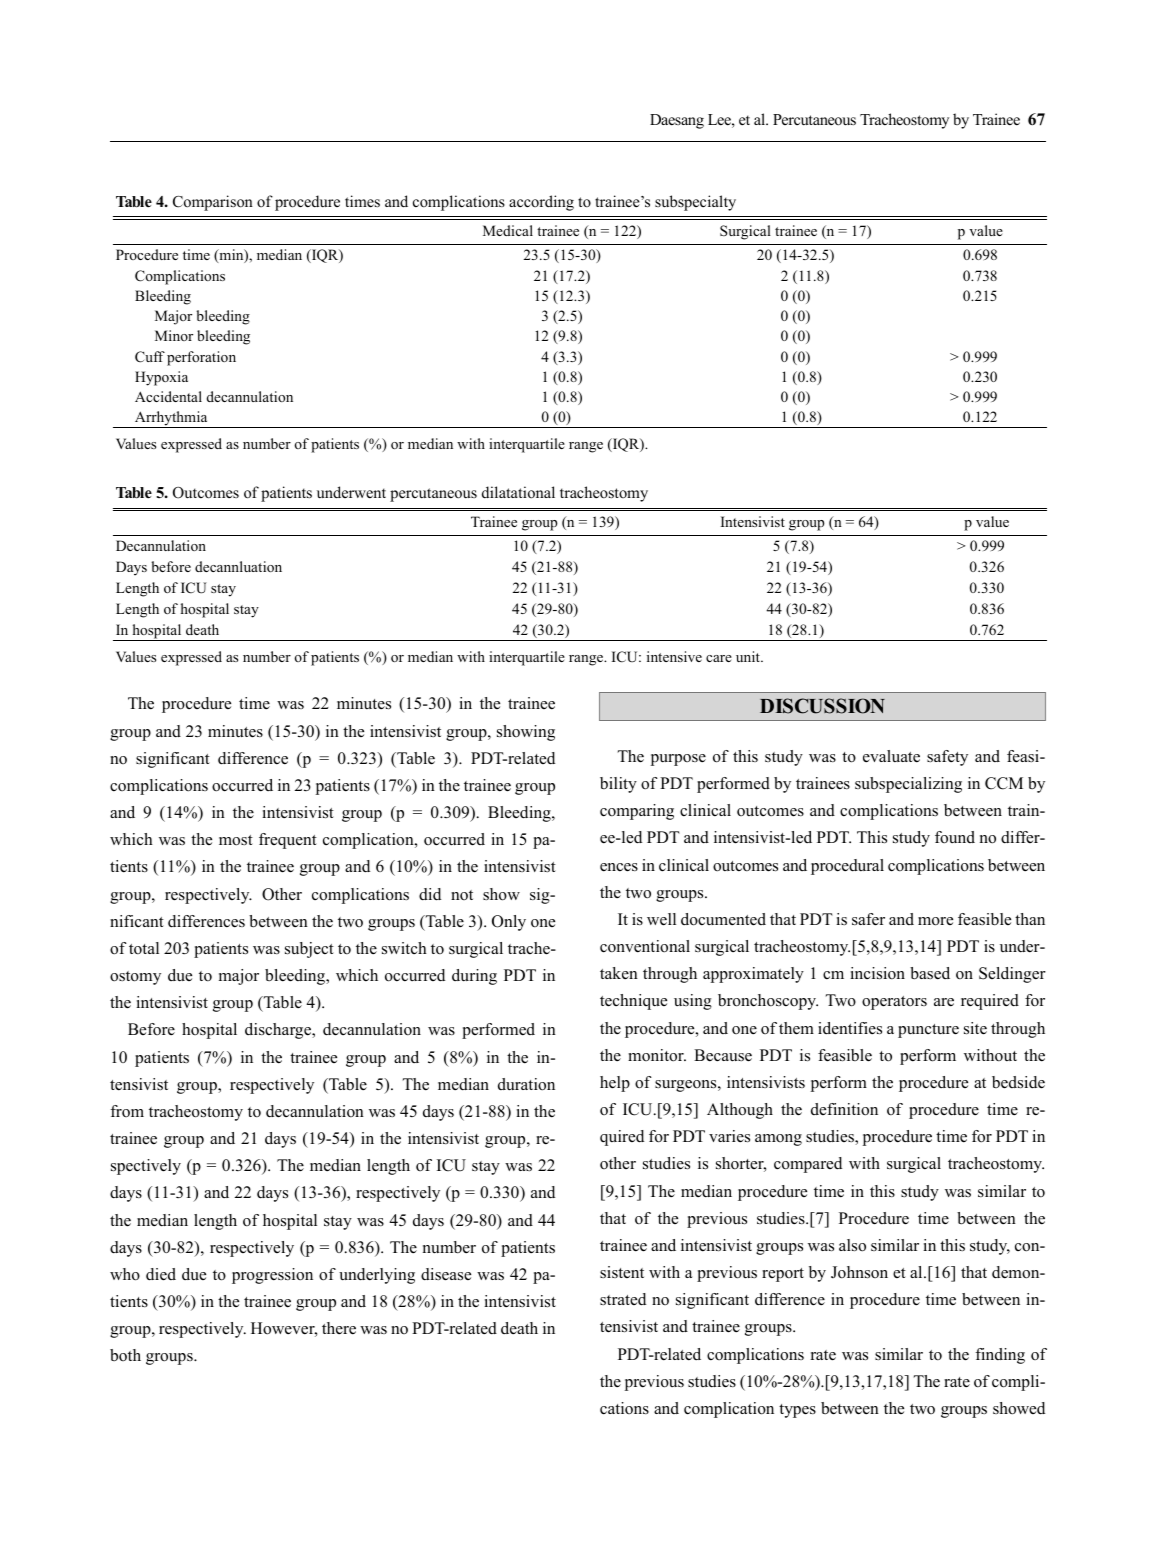 This image has height=1541, width=1155. I want to click on finding, so click(1000, 1356).
